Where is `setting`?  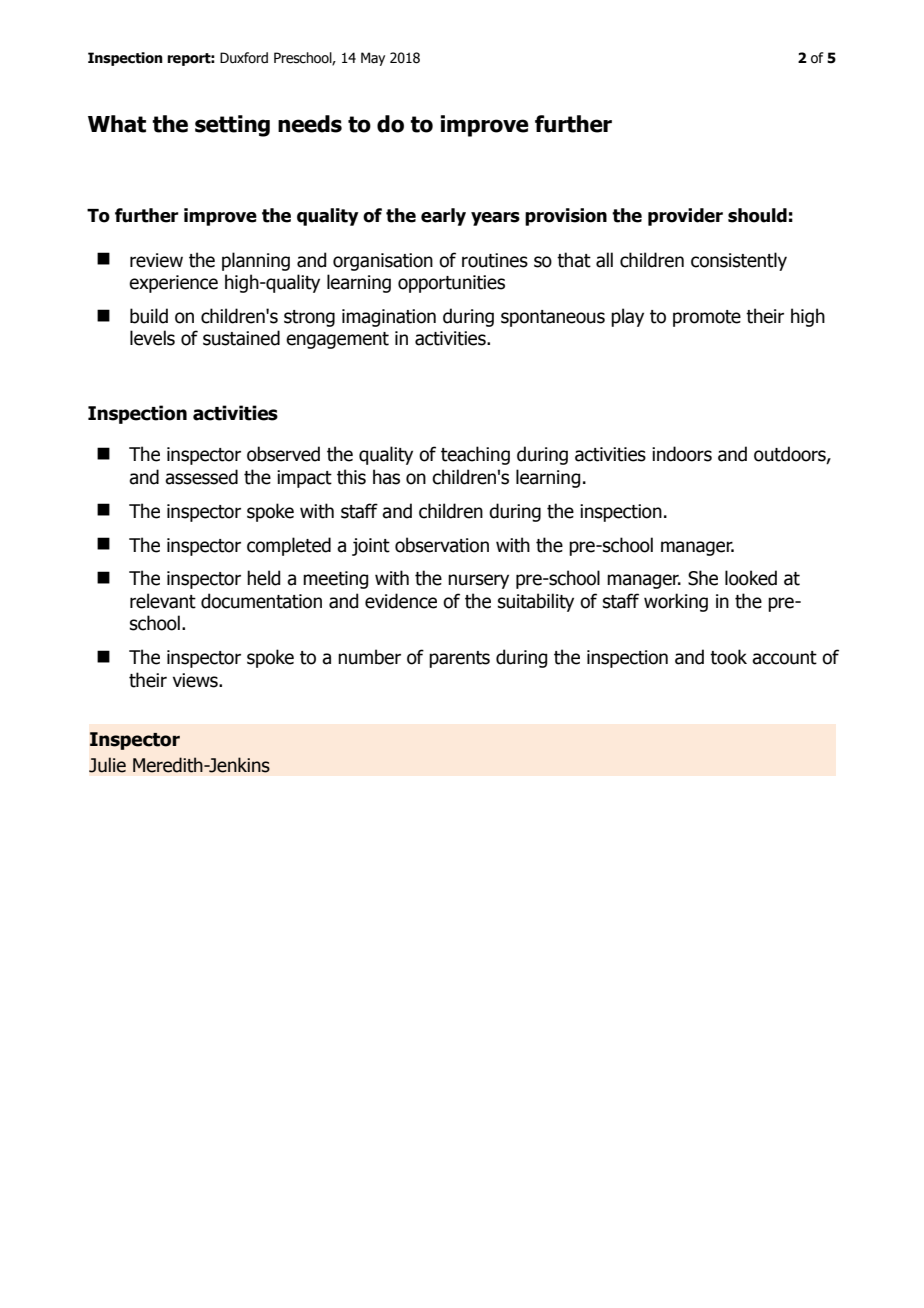
setting is located at coordinates (232, 126).
